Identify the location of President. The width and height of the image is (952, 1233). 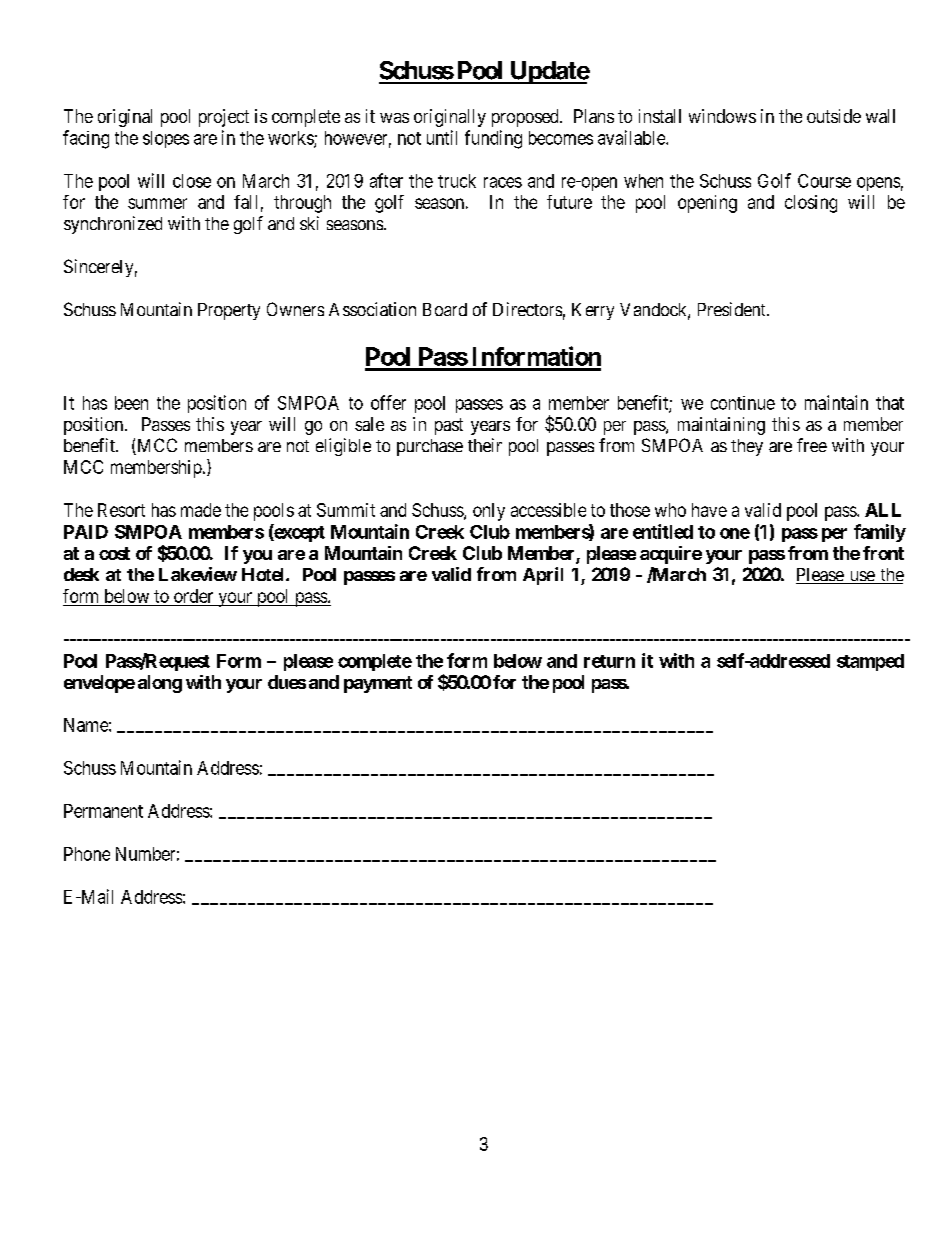
(733, 309).
